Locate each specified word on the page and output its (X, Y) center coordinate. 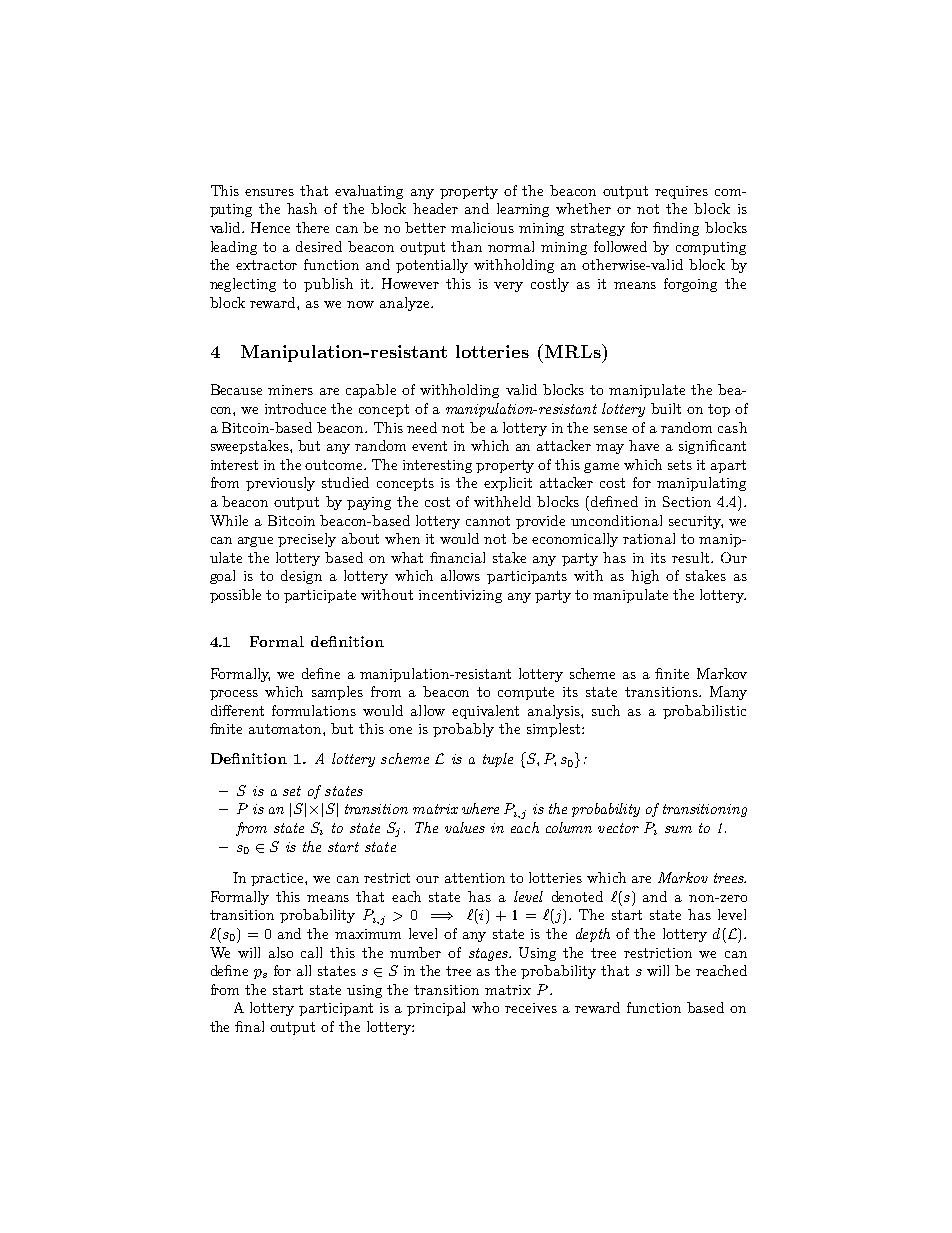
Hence (270, 227)
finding (676, 229)
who (485, 1007)
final (249, 1026)
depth (593, 935)
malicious (482, 227)
